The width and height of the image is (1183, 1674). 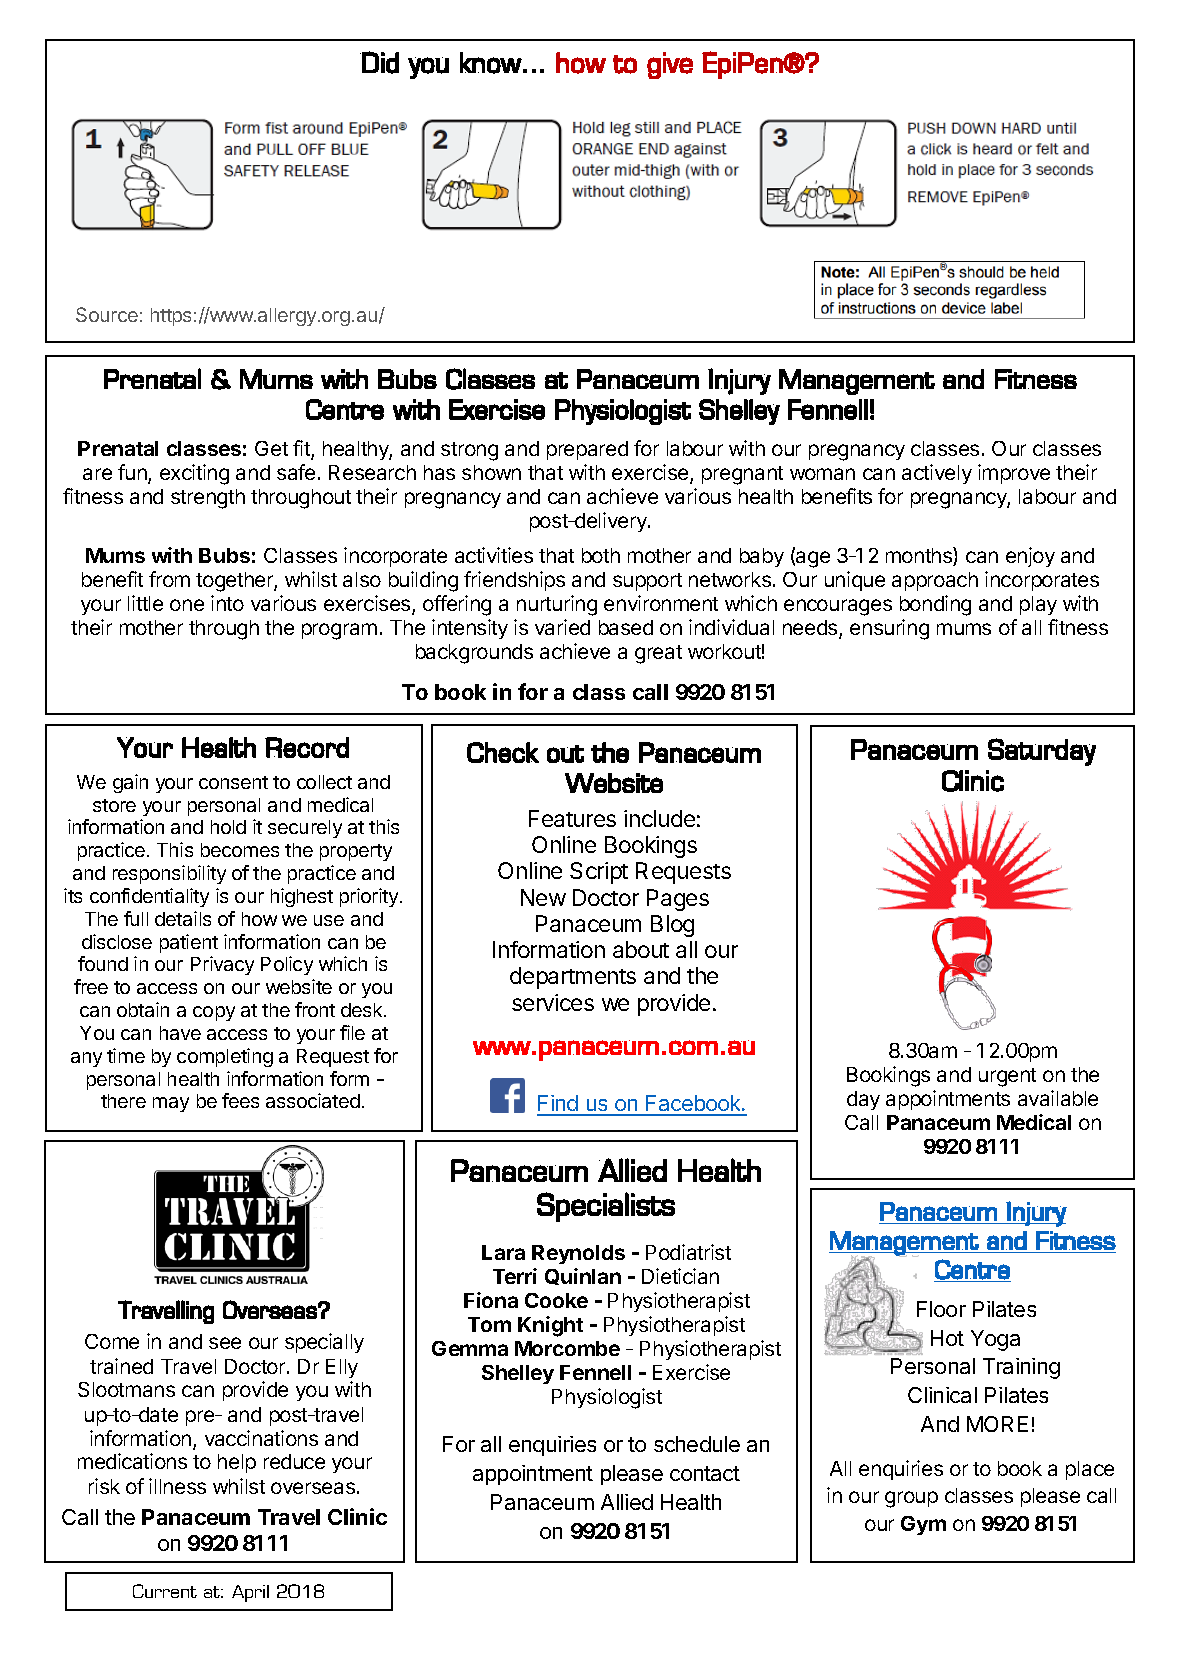 What do you see at coordinates (670, 65) in the image?
I see `give` at bounding box center [670, 65].
